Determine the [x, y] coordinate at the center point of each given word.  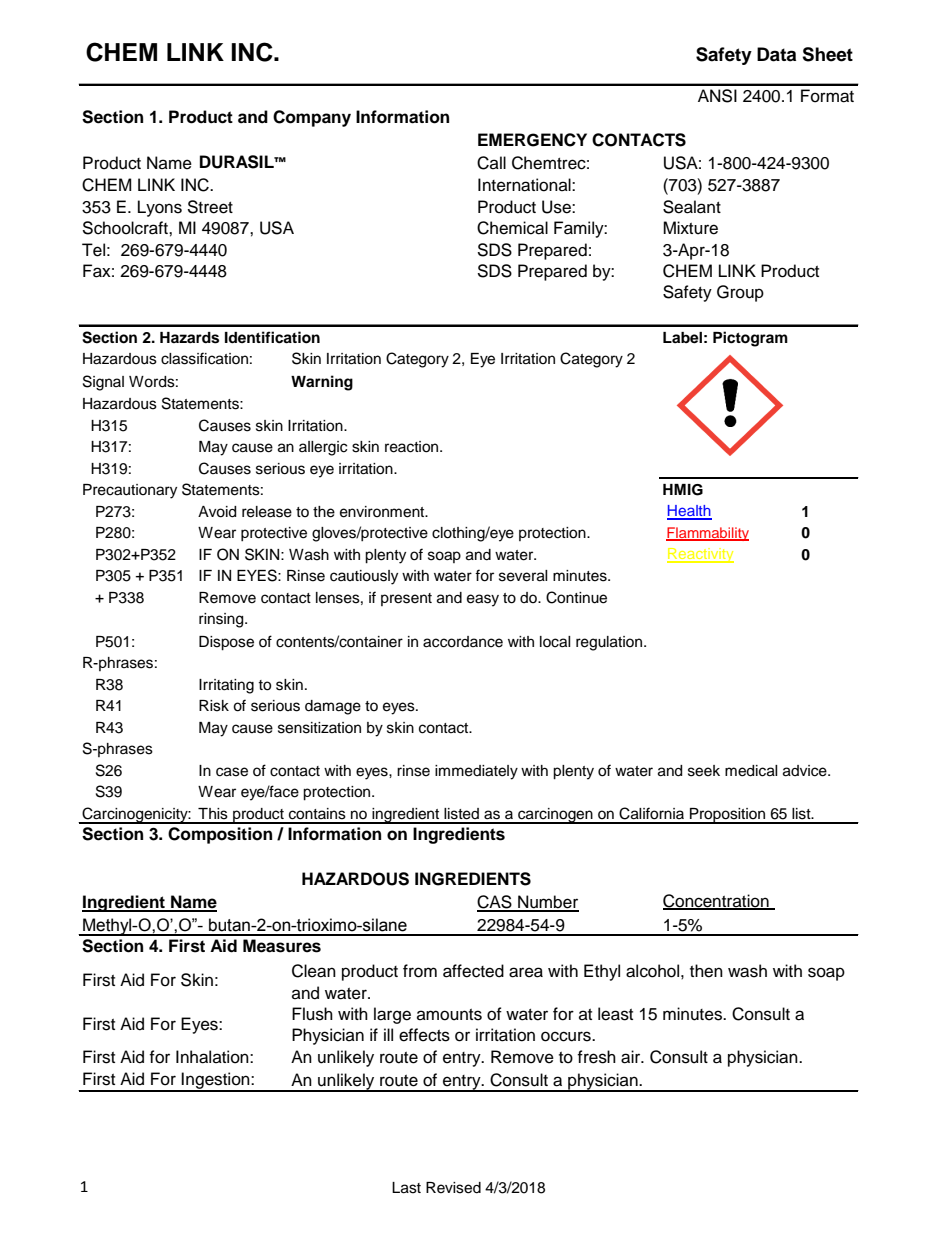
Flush [312, 1014]
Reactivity [700, 555]
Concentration [717, 902]
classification [204, 358]
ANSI [717, 96]
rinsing [222, 620]
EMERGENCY [532, 140]
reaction [413, 447]
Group [740, 293]
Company [312, 118]
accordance [463, 642]
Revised [453, 1188]
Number [547, 903]
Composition [220, 835]
